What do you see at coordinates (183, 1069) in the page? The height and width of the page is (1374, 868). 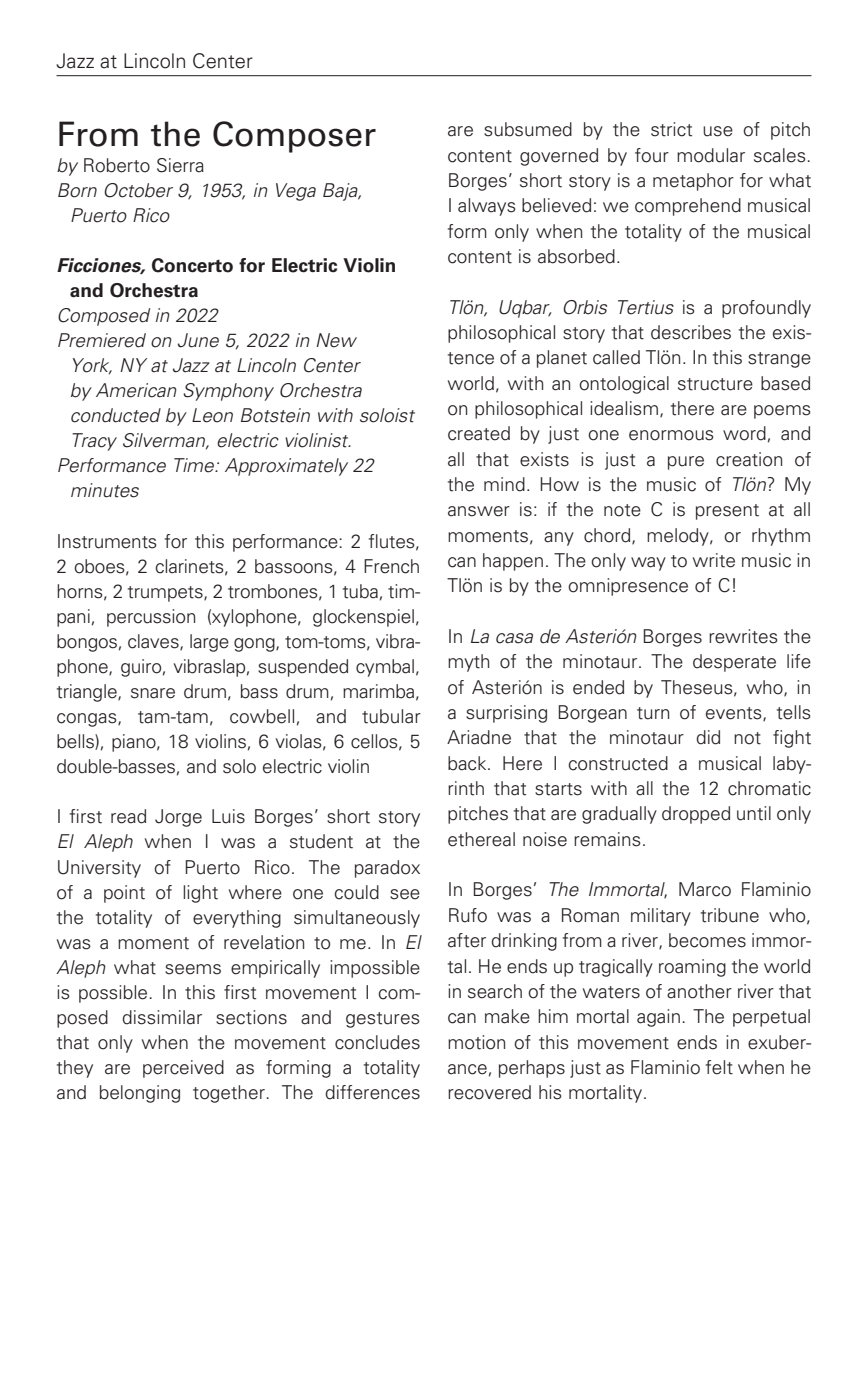 I see `perceived` at bounding box center [183, 1069].
